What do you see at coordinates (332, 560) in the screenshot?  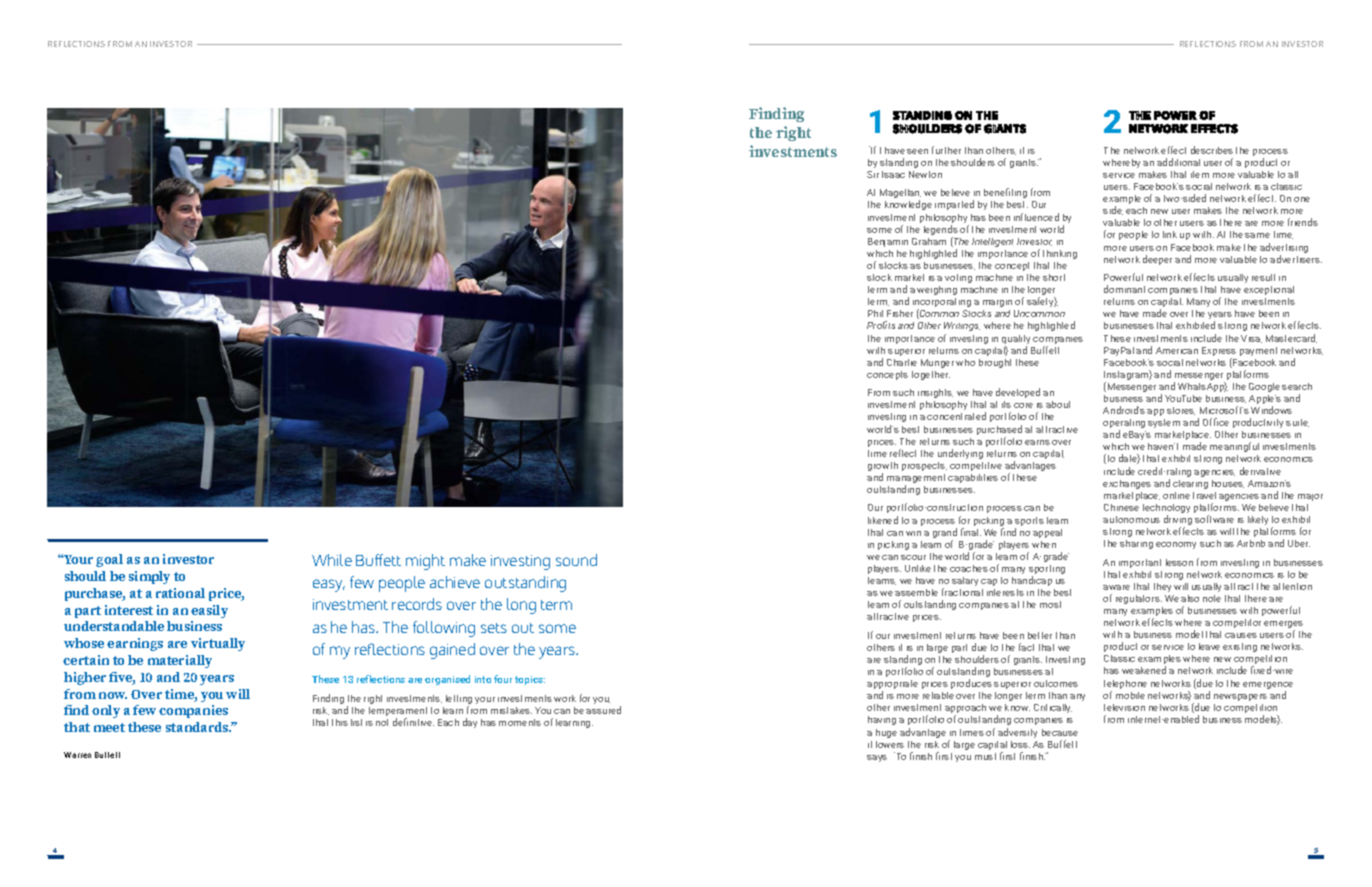 I see `While` at bounding box center [332, 560].
